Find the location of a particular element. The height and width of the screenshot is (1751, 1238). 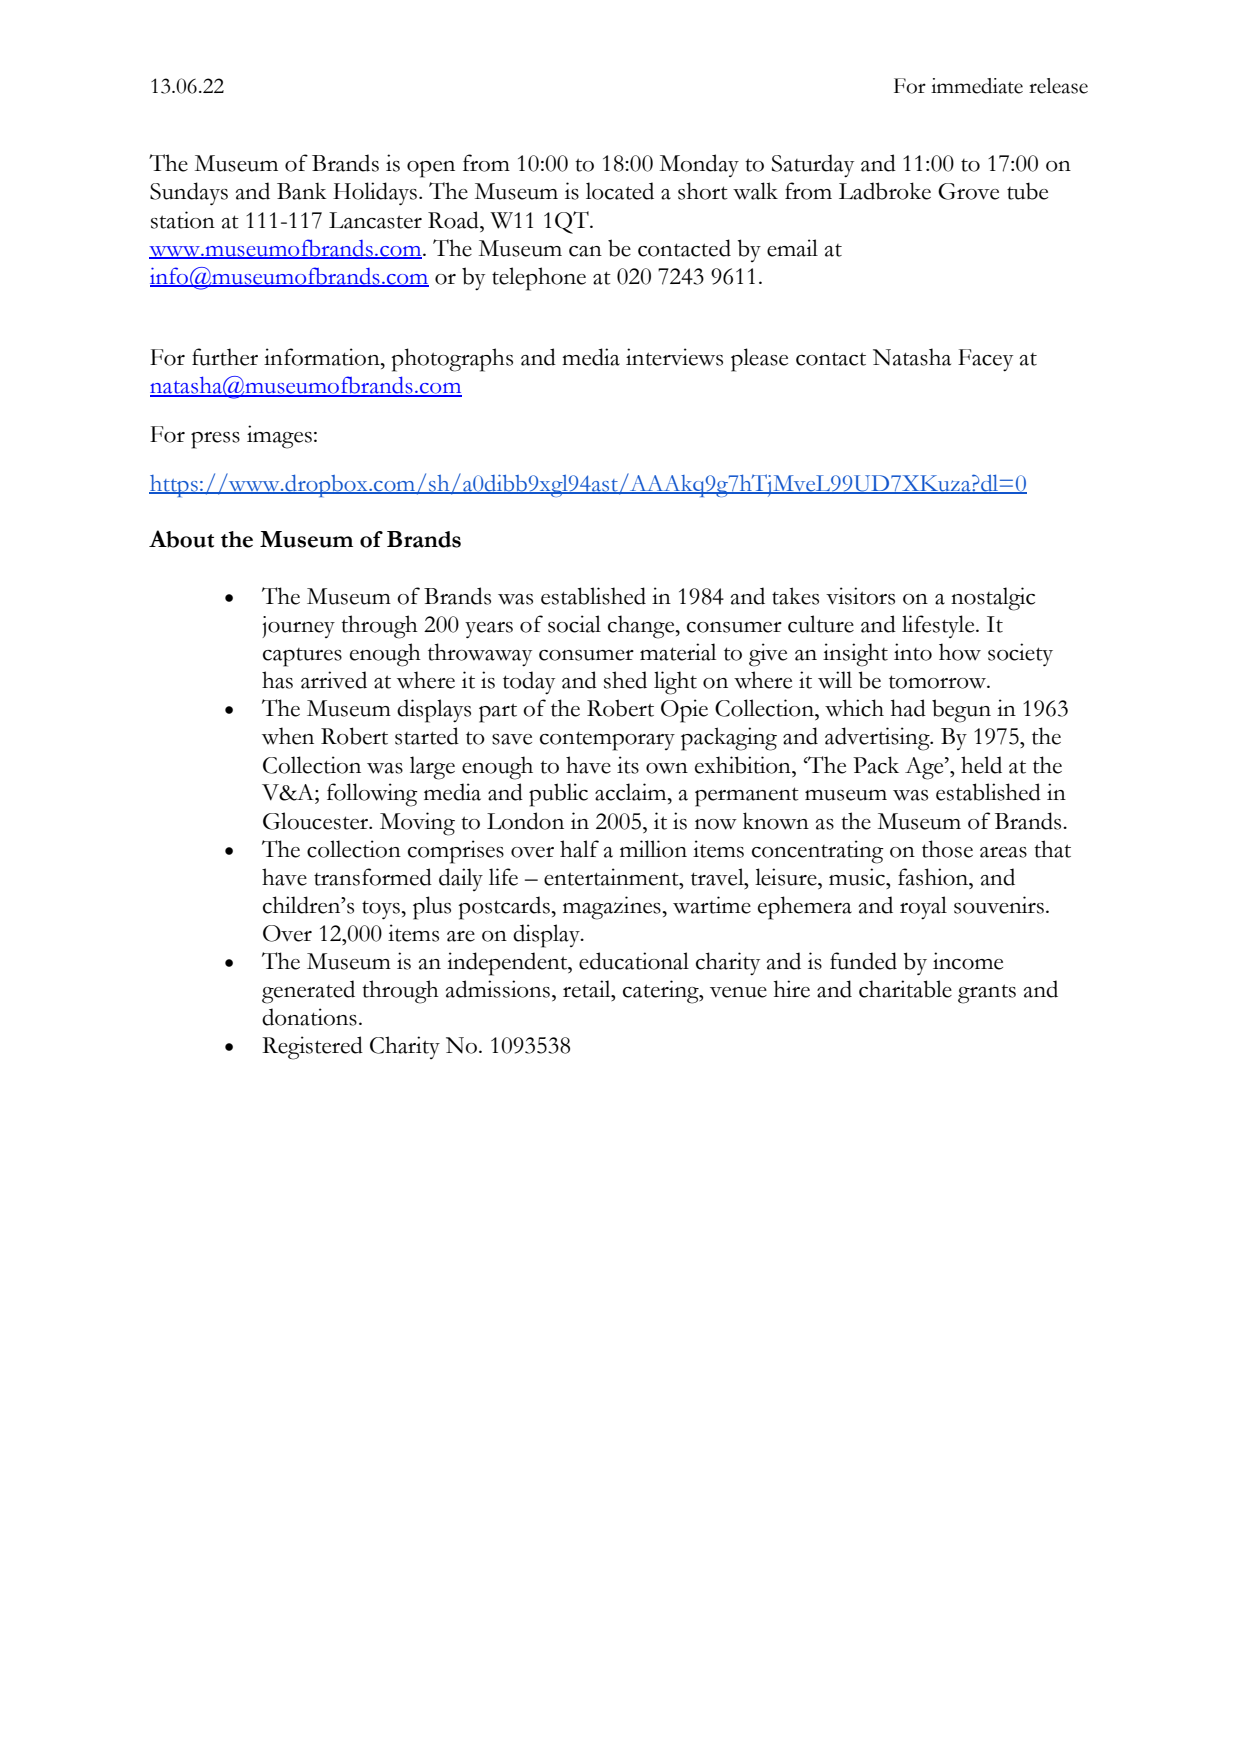

nostalgic is located at coordinates (993, 599).
